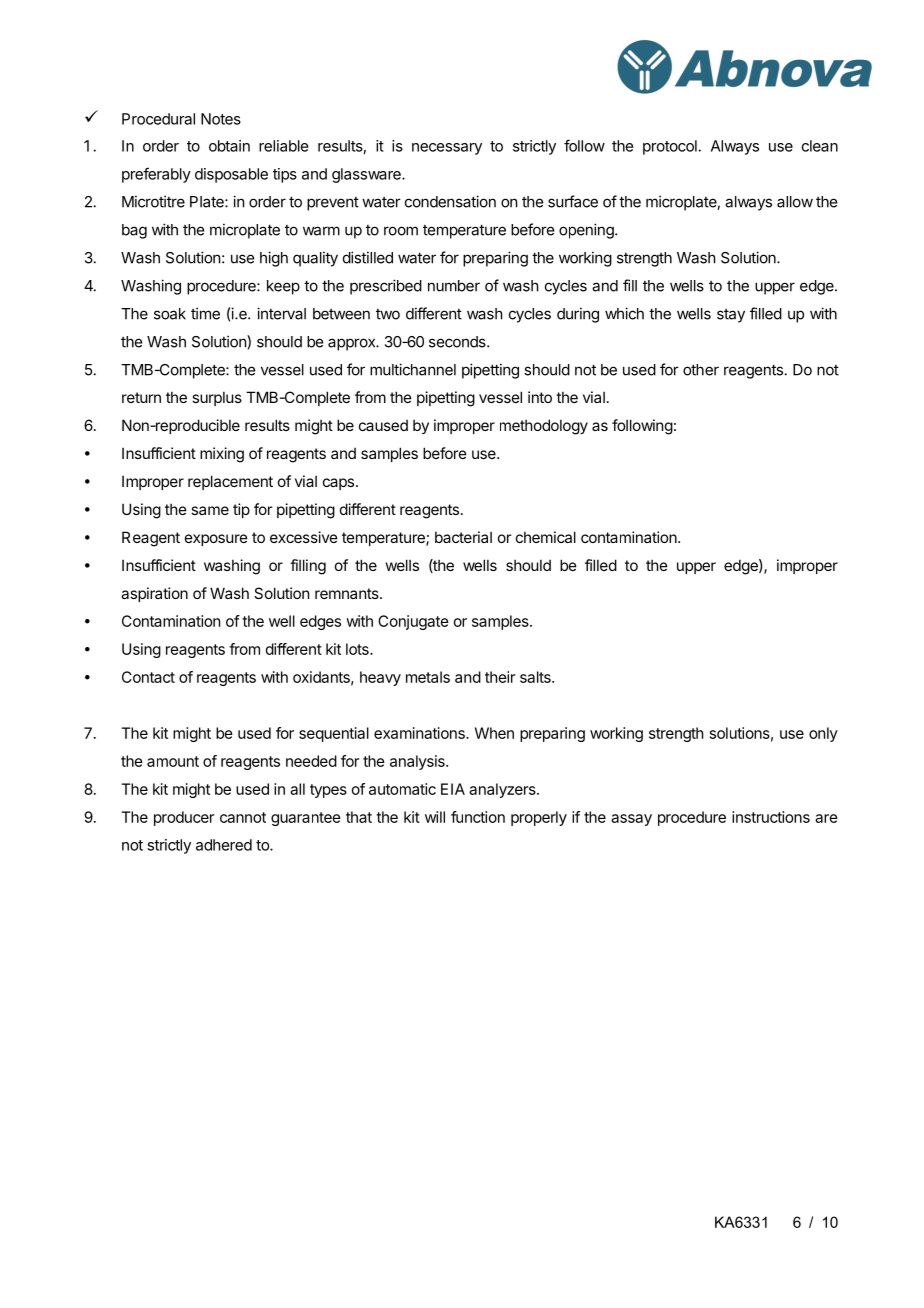 The image size is (924, 1308). I want to click on Conjugate, so click(413, 622).
